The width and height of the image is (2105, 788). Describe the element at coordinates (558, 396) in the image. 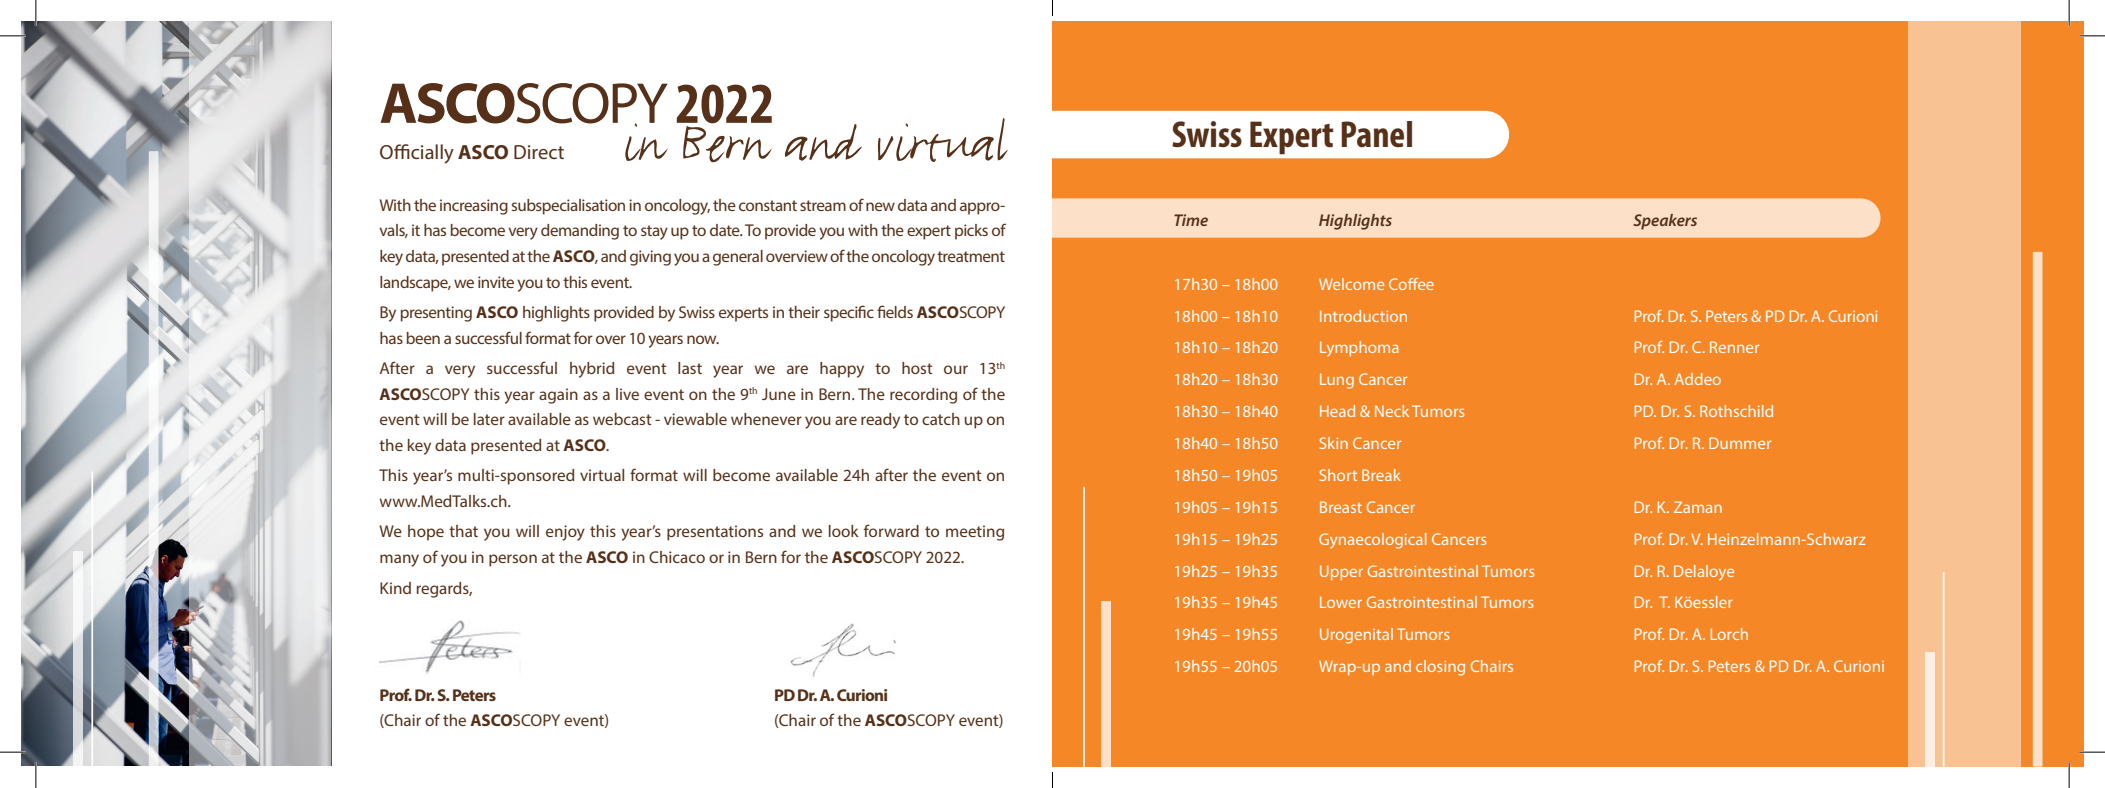

I see `again` at that location.
